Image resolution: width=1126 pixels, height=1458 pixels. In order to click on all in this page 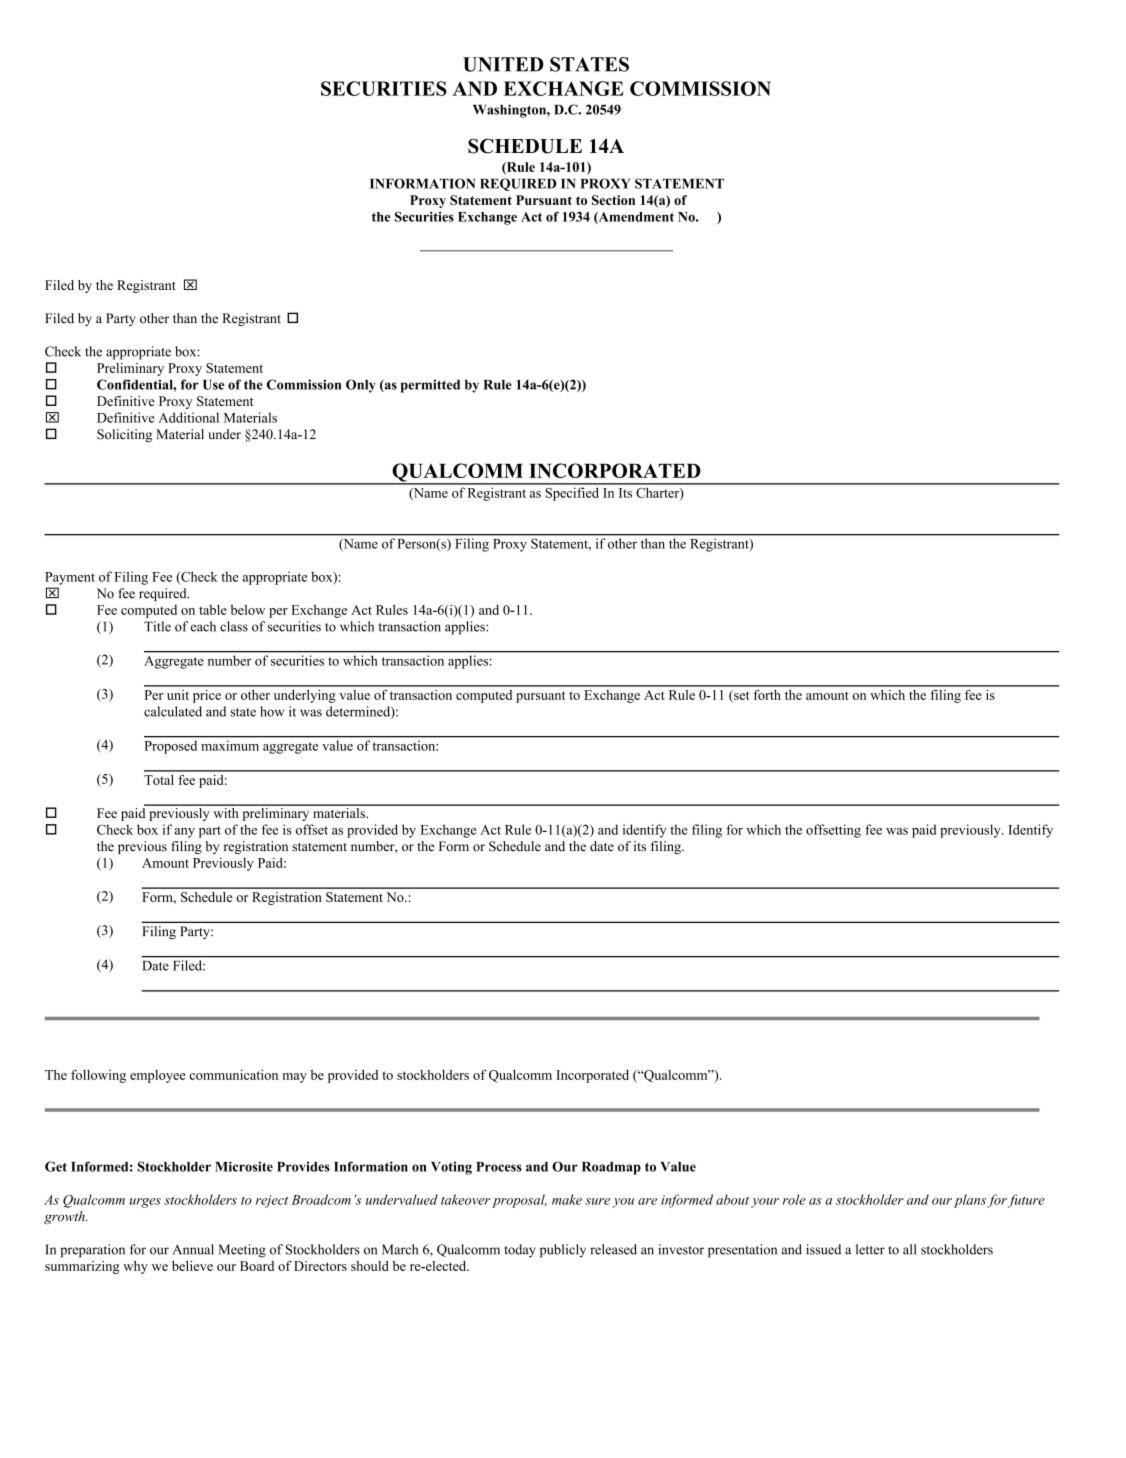, I will do `click(909, 1249)`.
